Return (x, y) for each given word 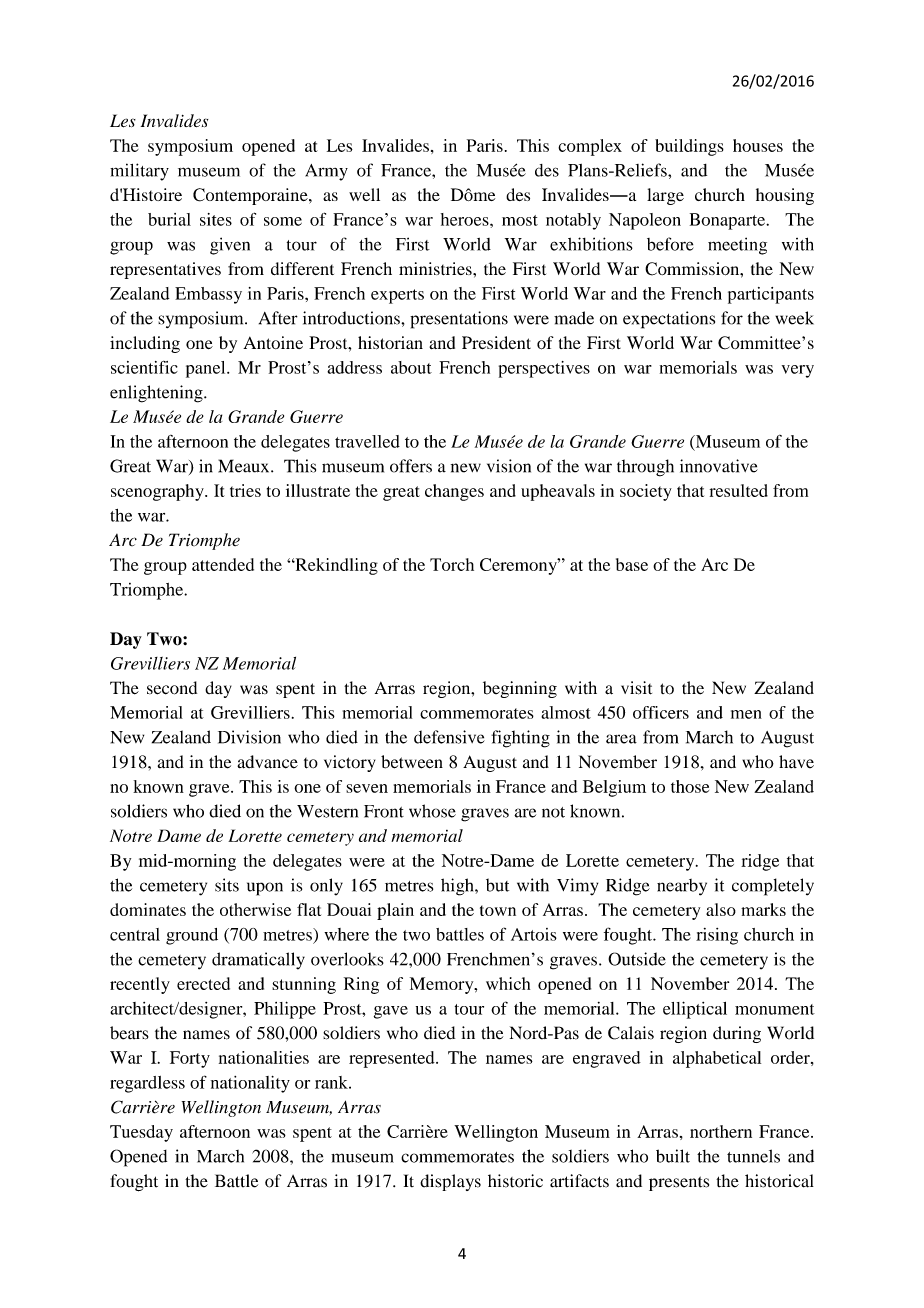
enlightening (157, 394)
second (172, 688)
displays (450, 1182)
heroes (466, 219)
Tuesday (141, 1133)
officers (661, 712)
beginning (520, 689)
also (721, 909)
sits (227, 885)
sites (216, 219)
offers (411, 466)
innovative (719, 466)
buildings (689, 147)
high (458, 887)
